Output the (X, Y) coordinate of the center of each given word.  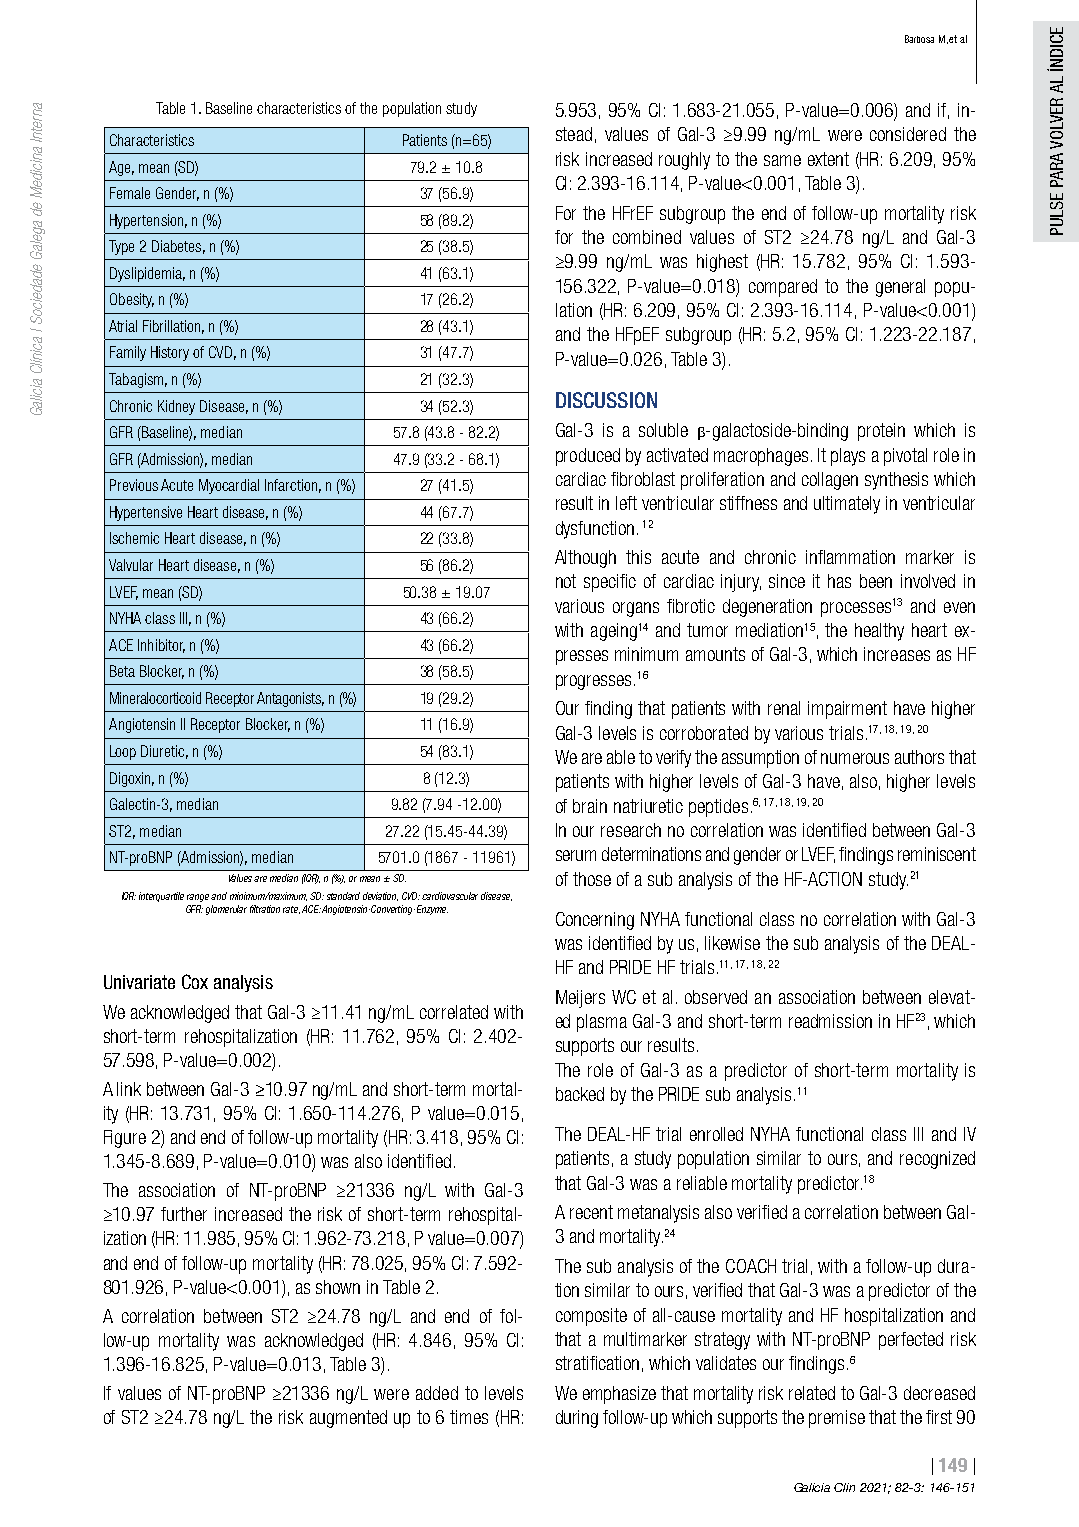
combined (647, 237)
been (876, 581)
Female (130, 193)
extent (828, 159)
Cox (195, 981)
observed (716, 997)
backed (580, 1094)
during (577, 1419)
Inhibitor (161, 646)
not (566, 581)
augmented (348, 1419)
